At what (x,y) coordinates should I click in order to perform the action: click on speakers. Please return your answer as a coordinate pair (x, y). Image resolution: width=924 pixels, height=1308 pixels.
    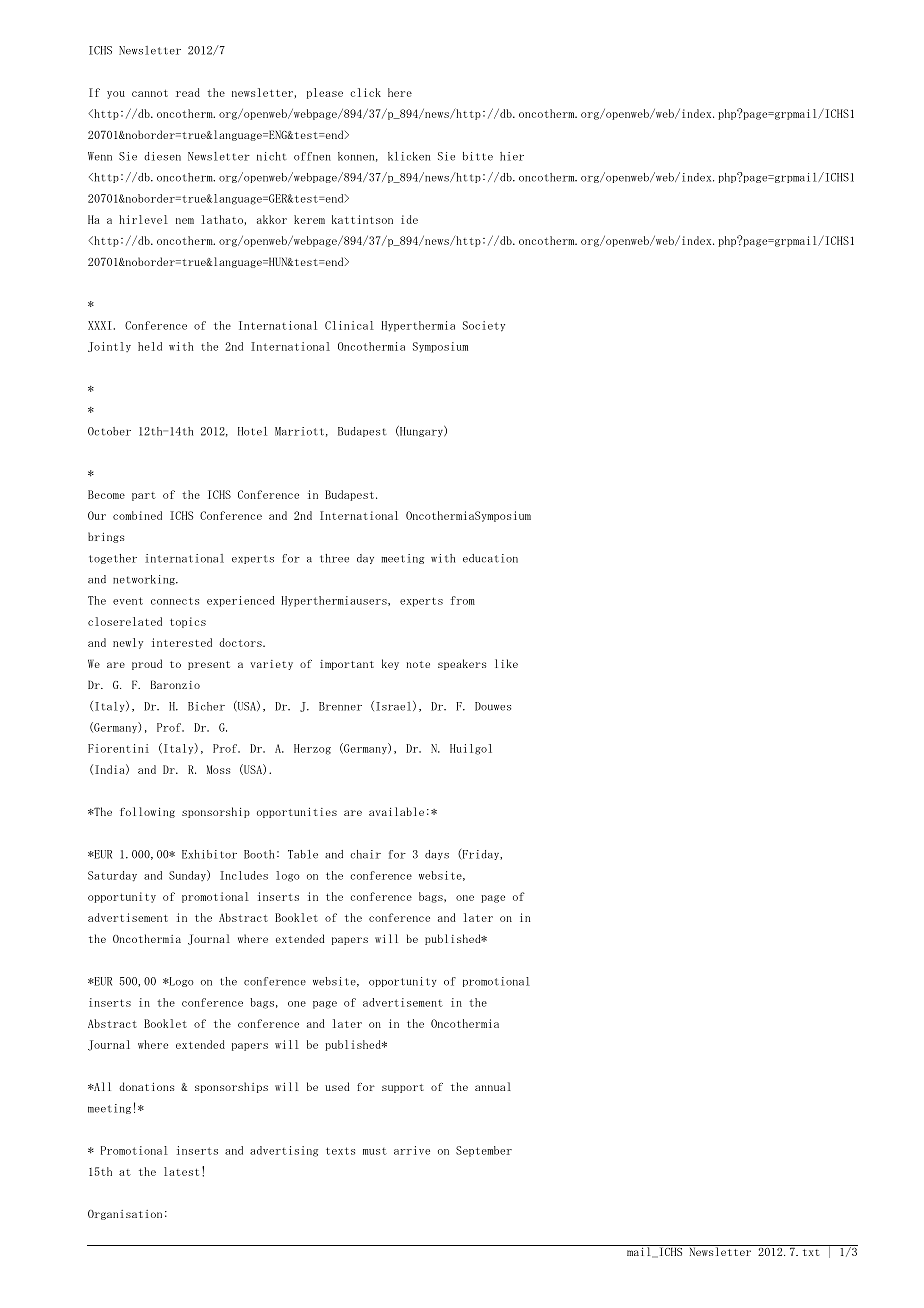
    Looking at the image, I should click on (462, 664).
